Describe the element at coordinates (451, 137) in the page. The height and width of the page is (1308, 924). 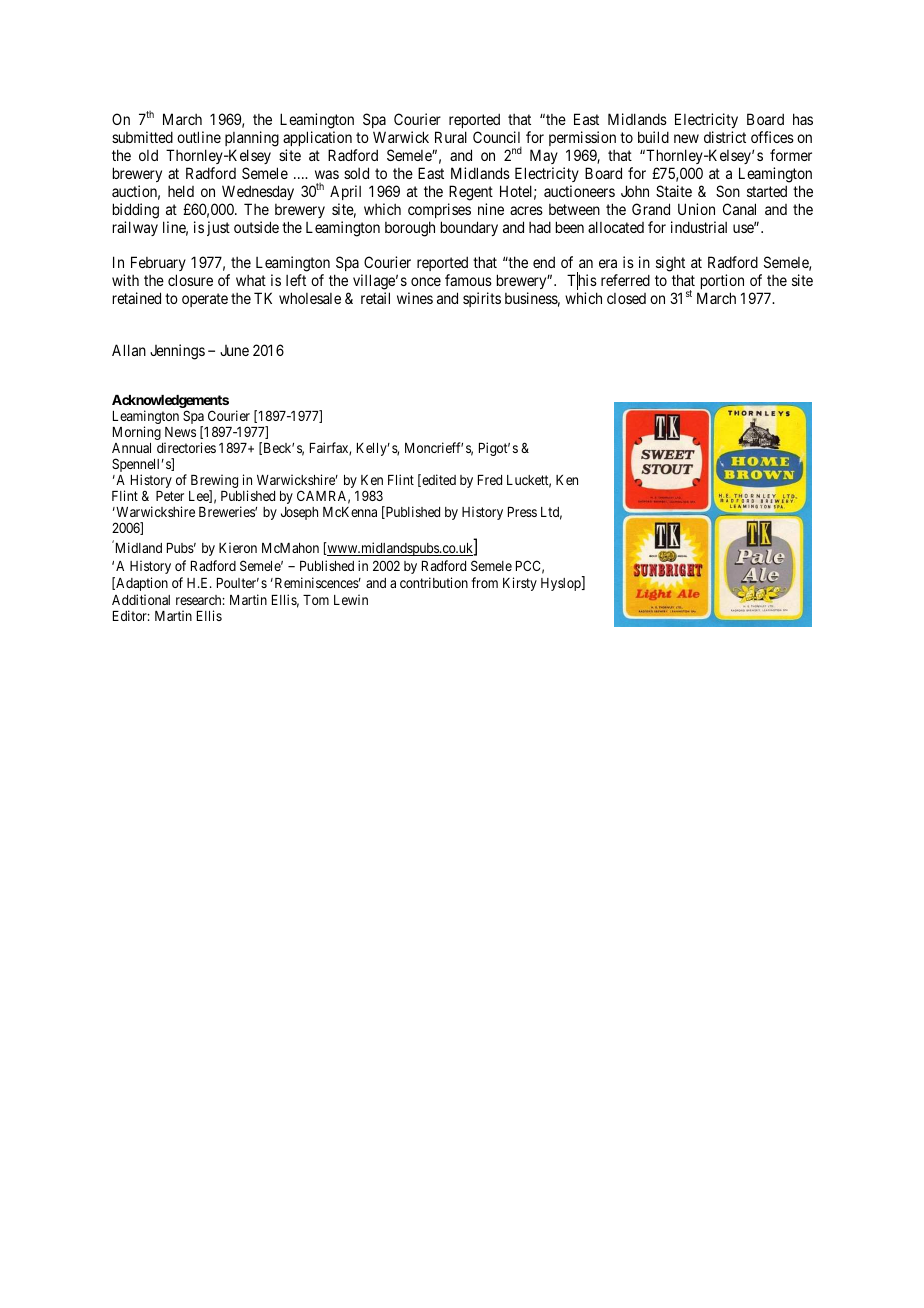
I see `Rural` at that location.
